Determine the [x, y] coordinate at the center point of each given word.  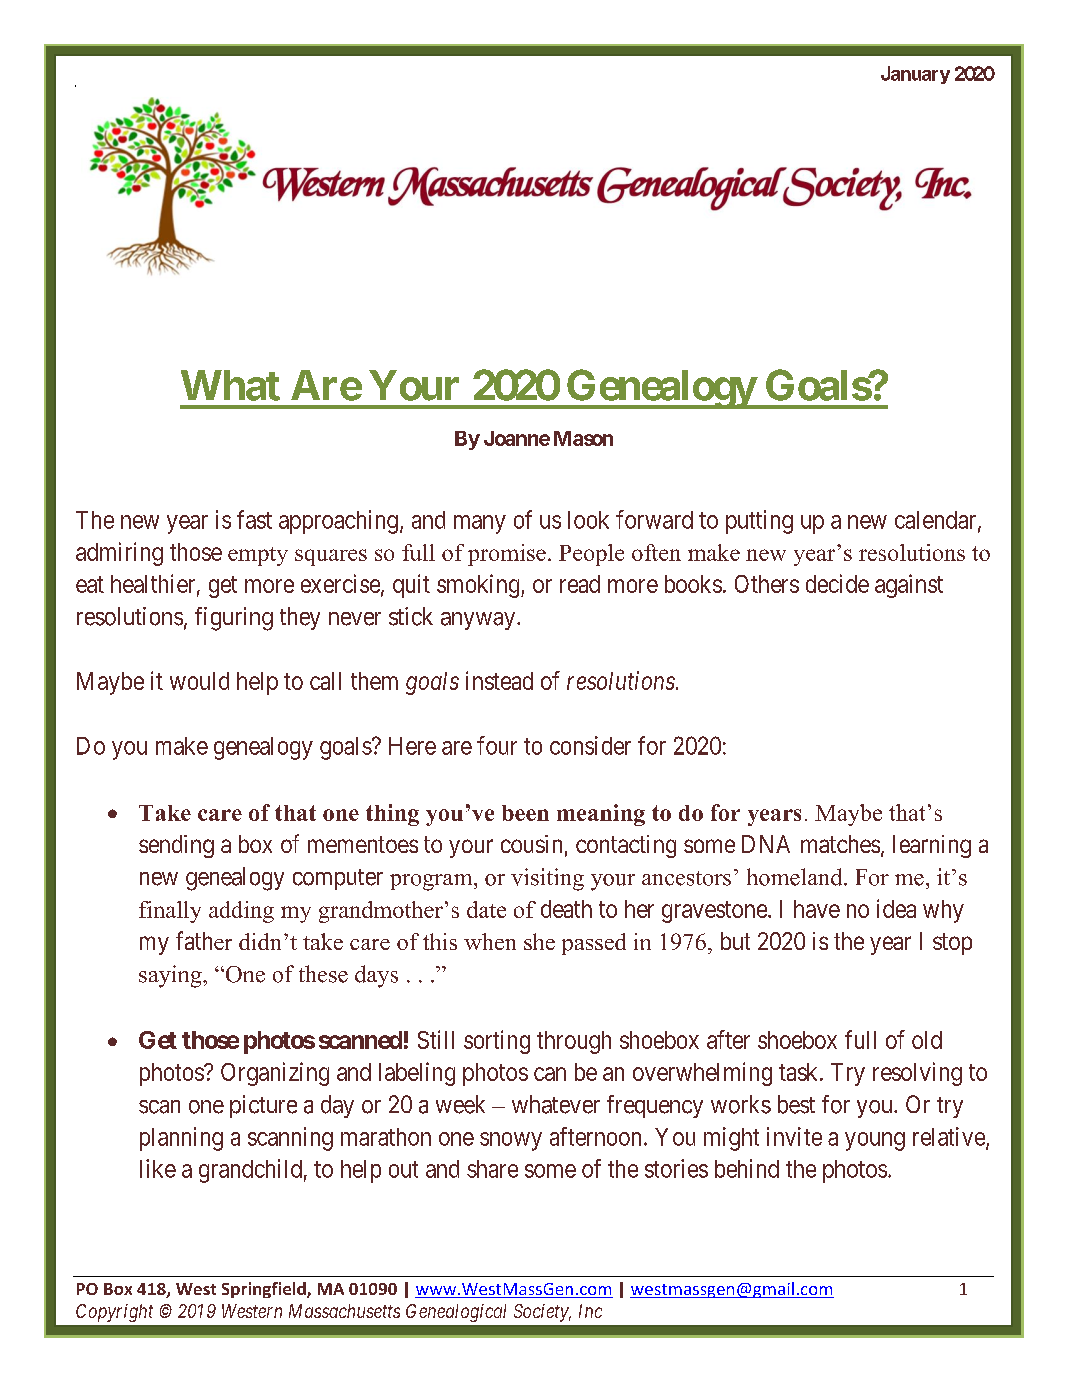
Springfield [265, 1290]
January [915, 75]
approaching [338, 522]
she [539, 941]
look [588, 520]
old [927, 1040]
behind [747, 1168]
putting [759, 522]
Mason [583, 438]
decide [837, 583]
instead [499, 680]
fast [254, 519]
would [199, 681]
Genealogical [456, 1313]
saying [171, 976]
